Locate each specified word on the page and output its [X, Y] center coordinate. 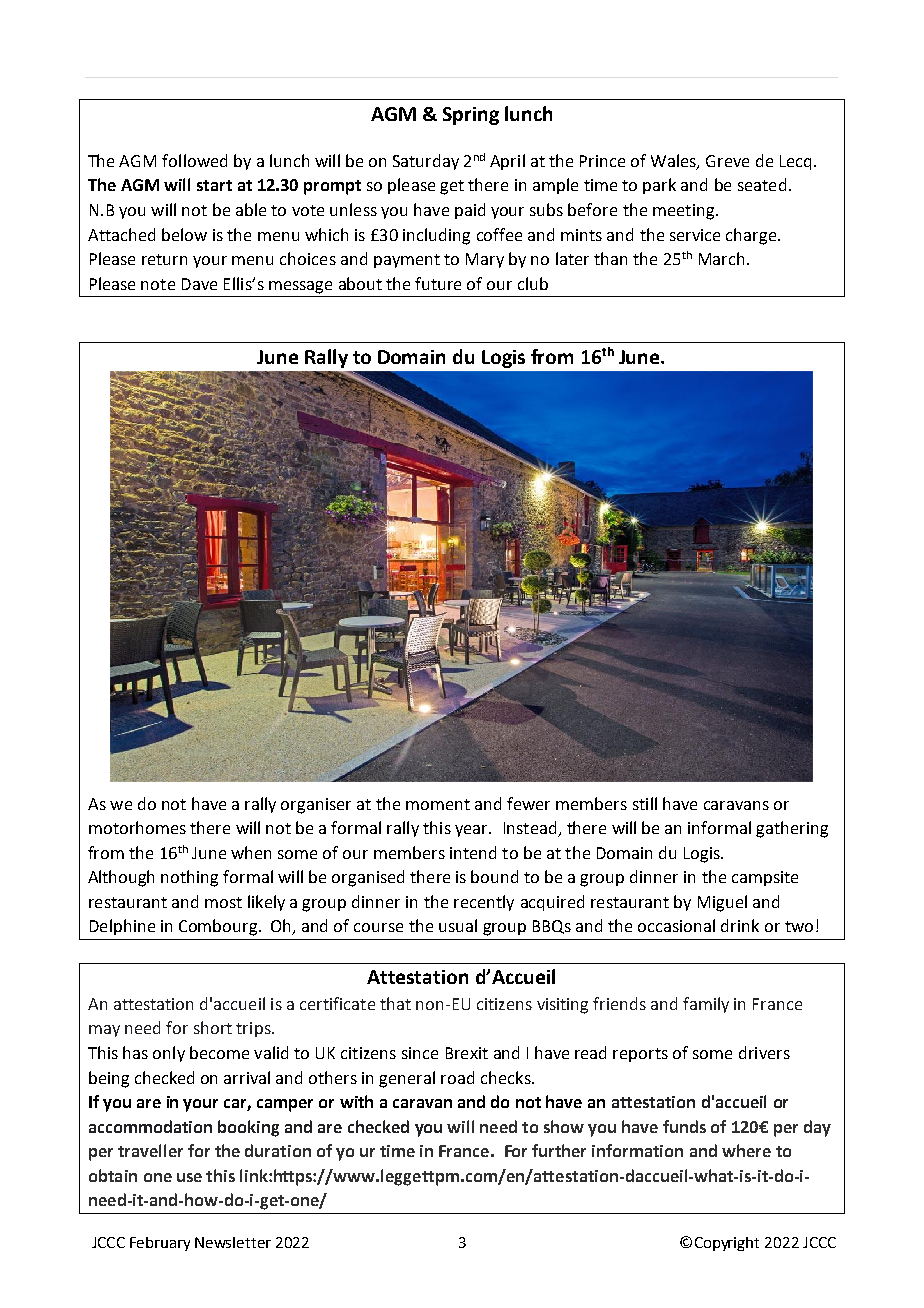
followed [194, 160]
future [438, 283]
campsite [765, 878]
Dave [199, 284]
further [559, 1150]
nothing [189, 878]
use [189, 1177]
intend [473, 852]
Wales [674, 161]
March [721, 258]
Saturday [426, 162]
